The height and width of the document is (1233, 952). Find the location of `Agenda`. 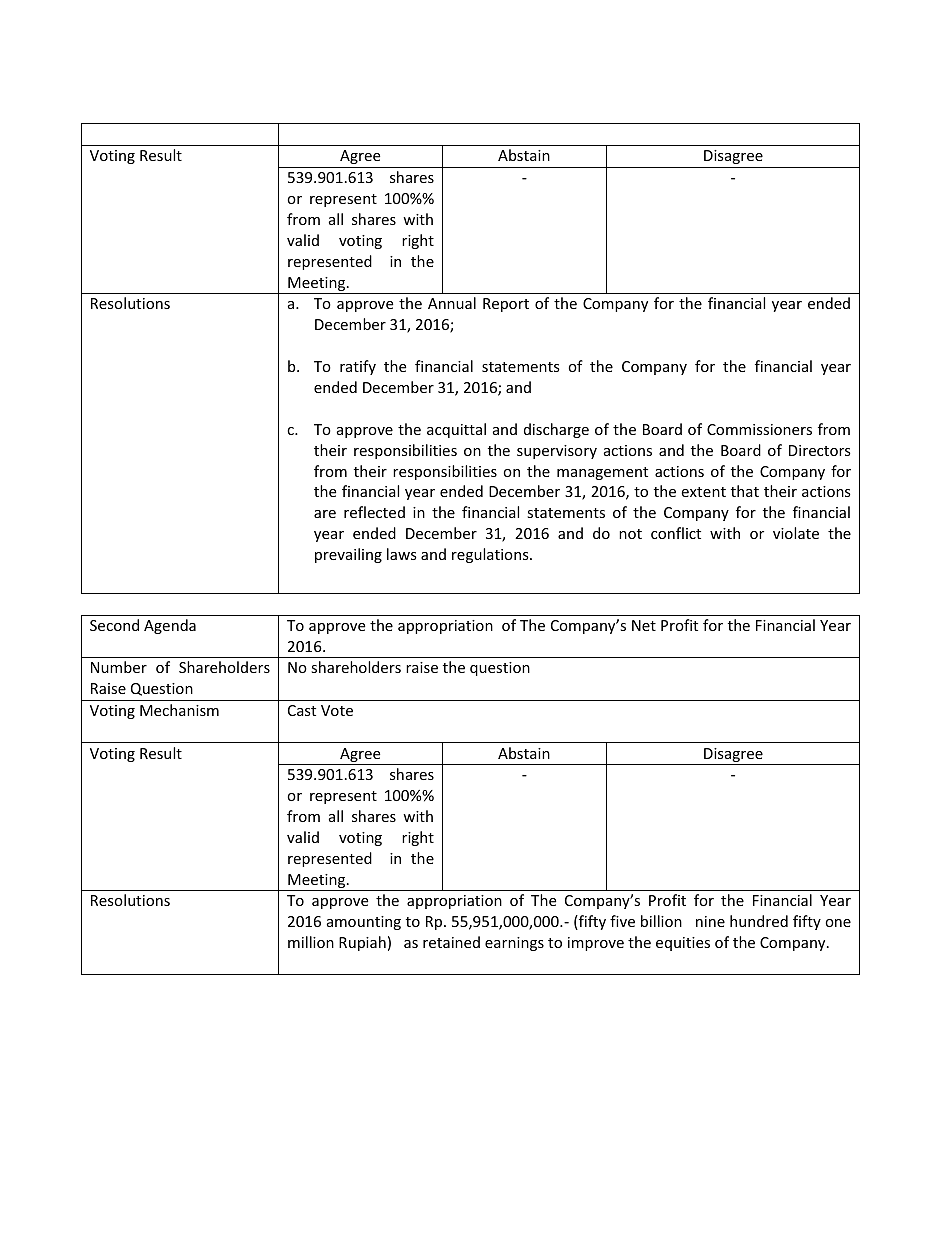

Agenda is located at coordinates (170, 626).
